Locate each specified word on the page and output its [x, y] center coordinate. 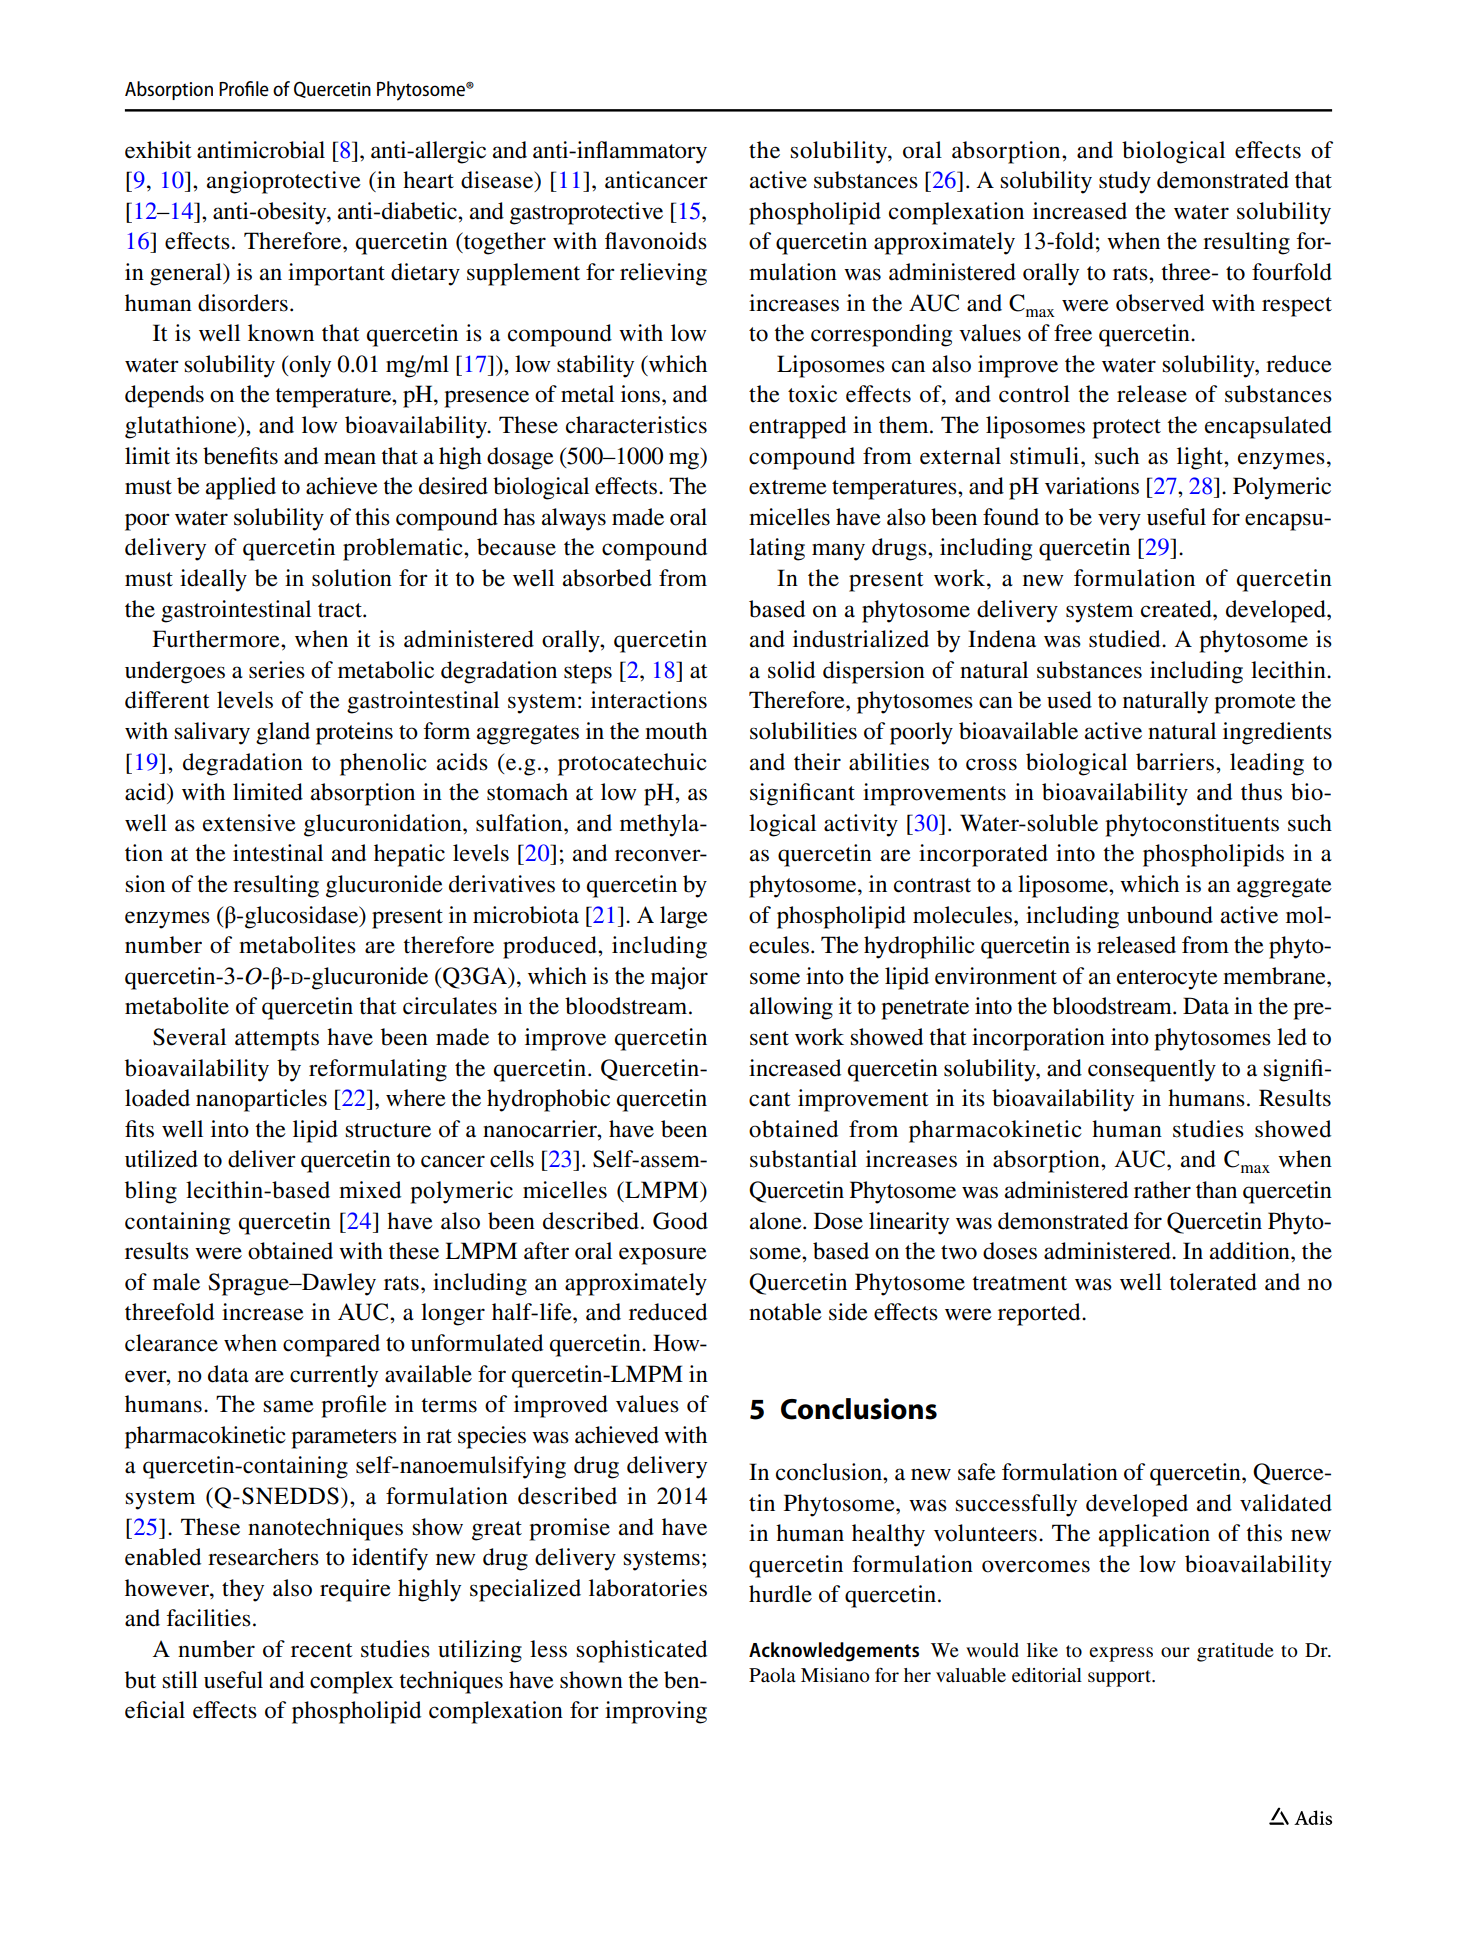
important [336, 274]
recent [322, 1650]
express [1121, 1654]
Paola [772, 1675]
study [1125, 182]
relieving [663, 274]
